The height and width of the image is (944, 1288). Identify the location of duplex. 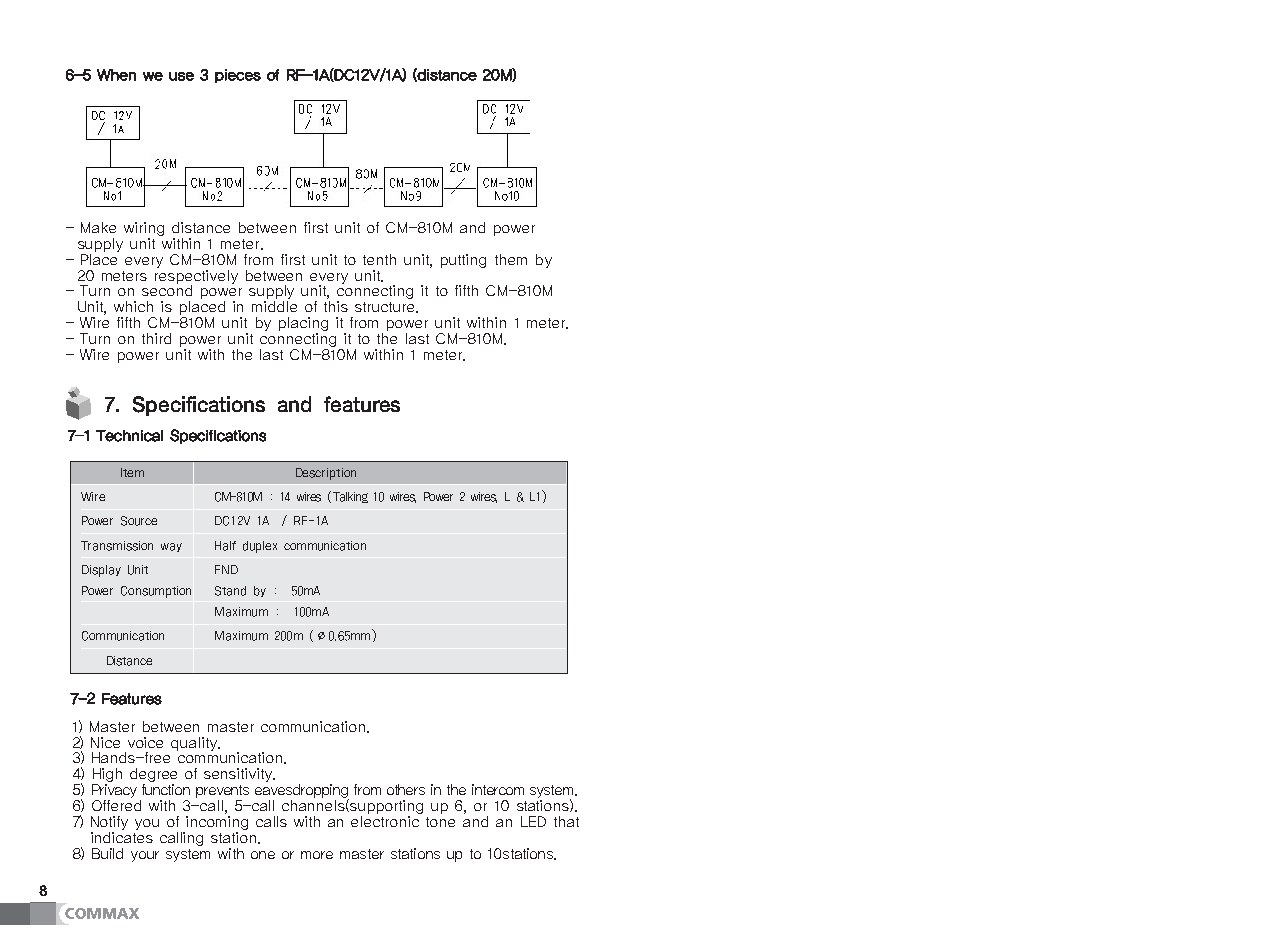
(260, 547).
